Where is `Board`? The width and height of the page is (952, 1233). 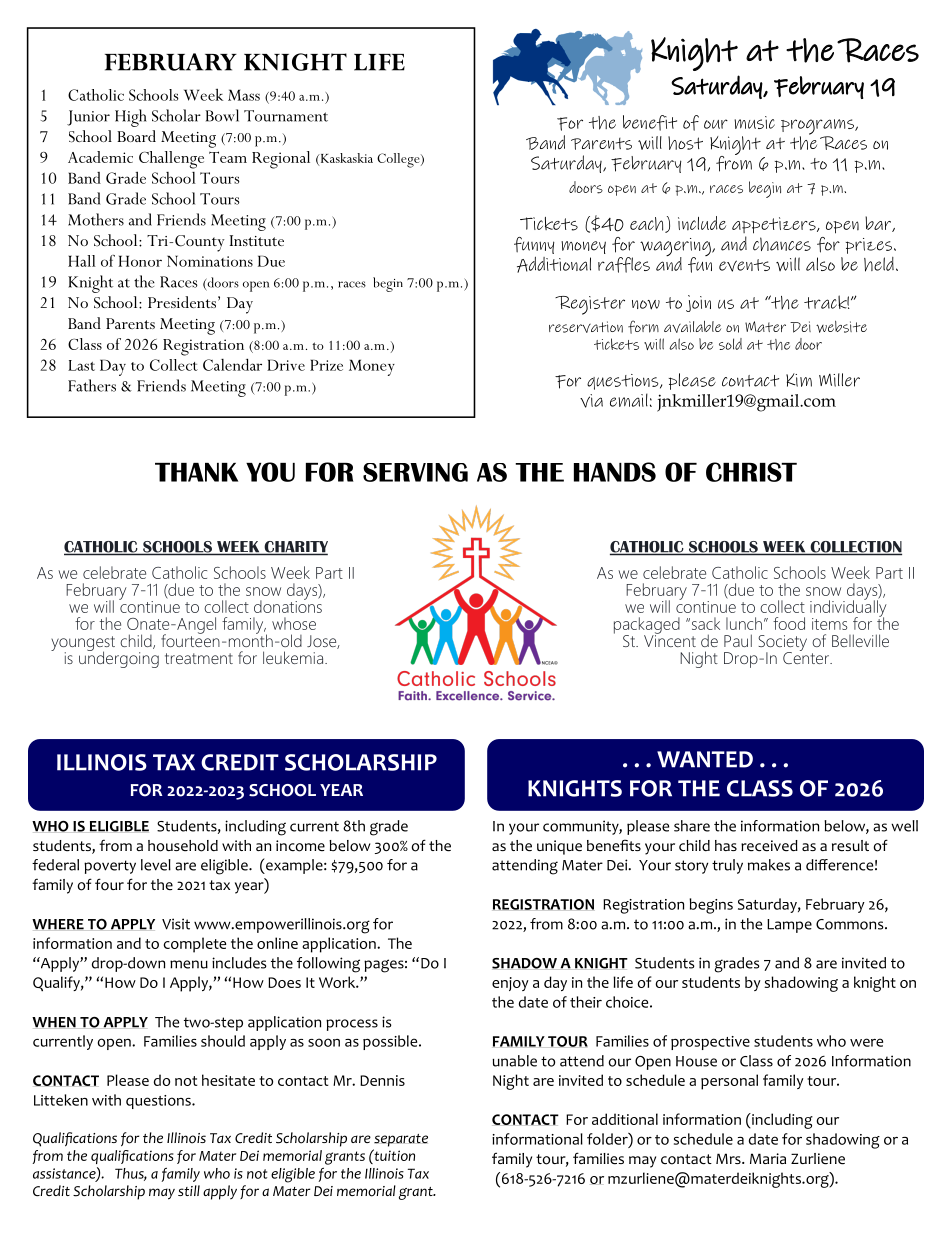
Board is located at coordinates (136, 136).
